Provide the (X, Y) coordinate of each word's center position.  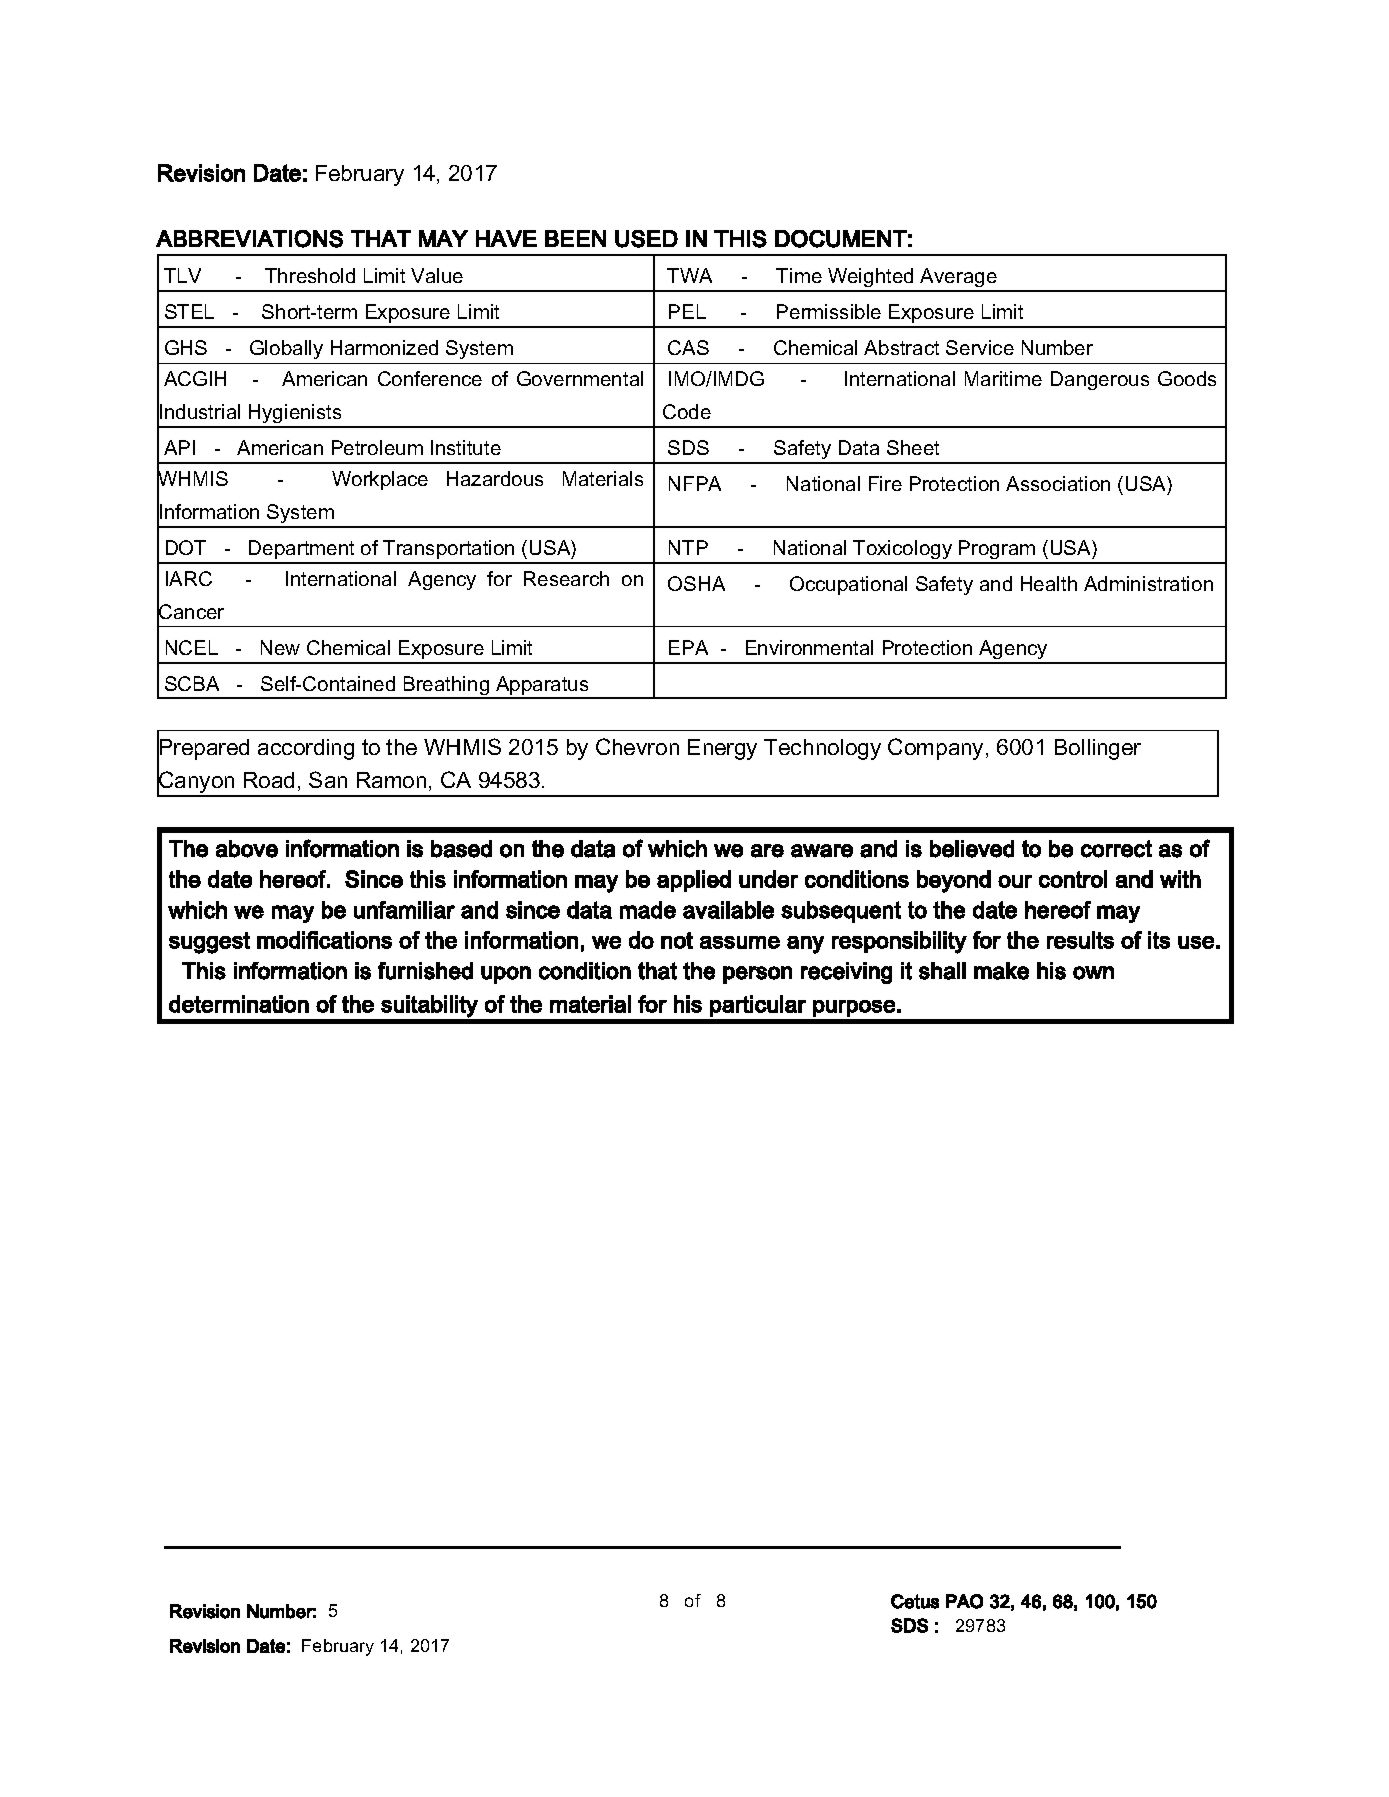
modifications (324, 940)
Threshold (310, 275)
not (677, 940)
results (1080, 940)
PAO (964, 1601)
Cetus (915, 1601)
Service (980, 347)
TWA (689, 275)
